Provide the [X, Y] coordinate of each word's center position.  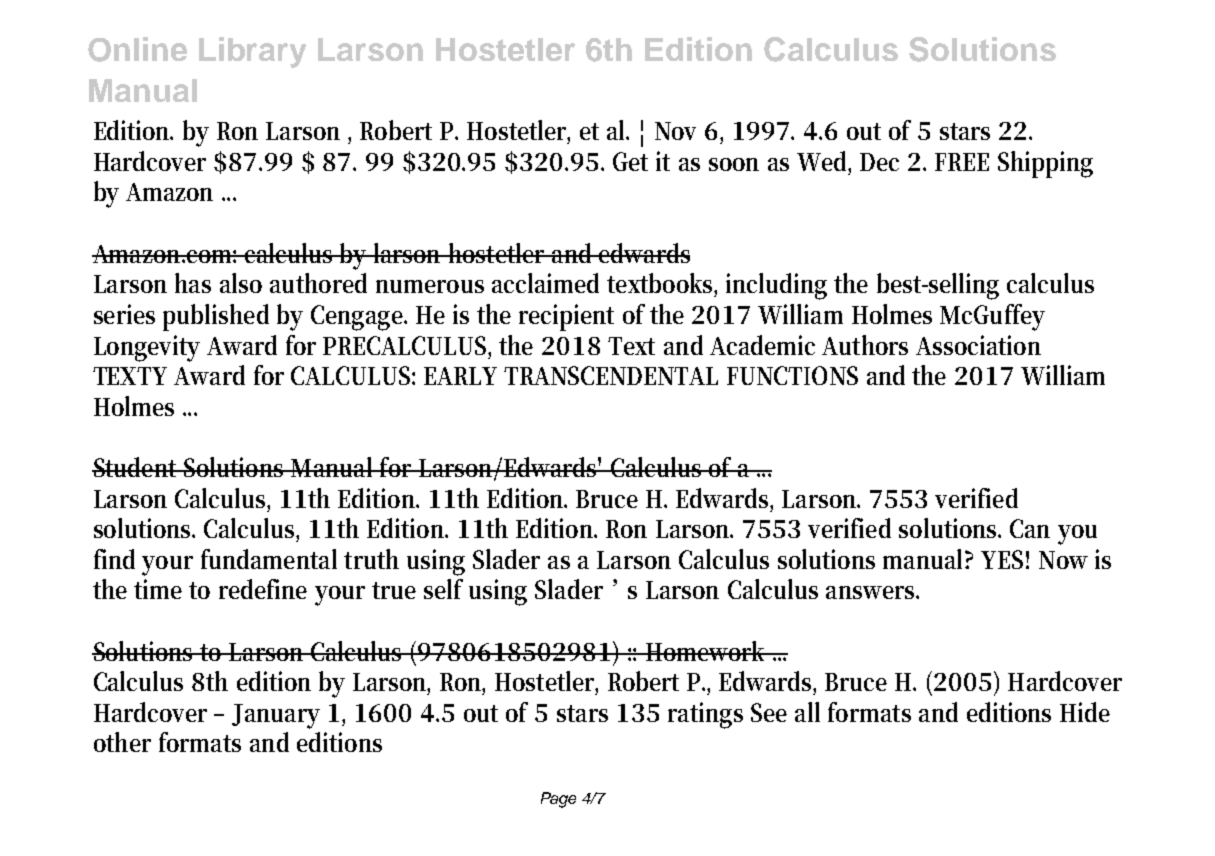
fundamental [269, 559]
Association [978, 345]
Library [252, 52]
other [122, 742]
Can [1030, 528]
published [216, 317]
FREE [962, 162]
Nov [675, 131]
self [443, 589]
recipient [566, 317]
